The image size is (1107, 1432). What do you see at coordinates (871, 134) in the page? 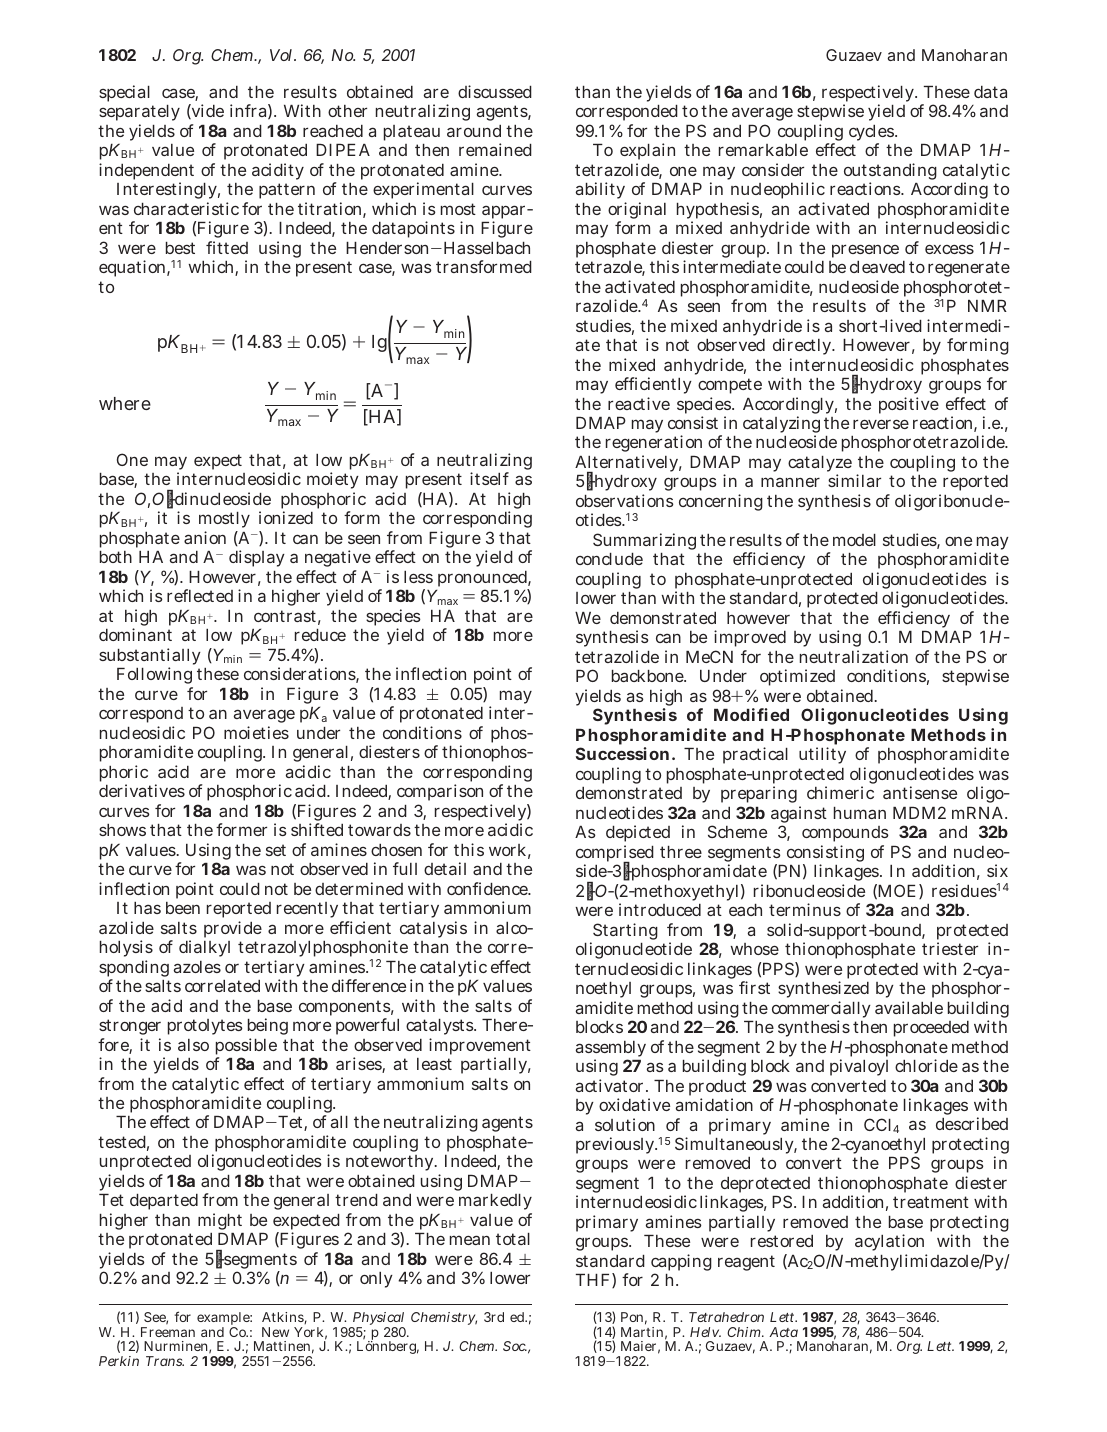
I see `cycles` at bounding box center [871, 134].
